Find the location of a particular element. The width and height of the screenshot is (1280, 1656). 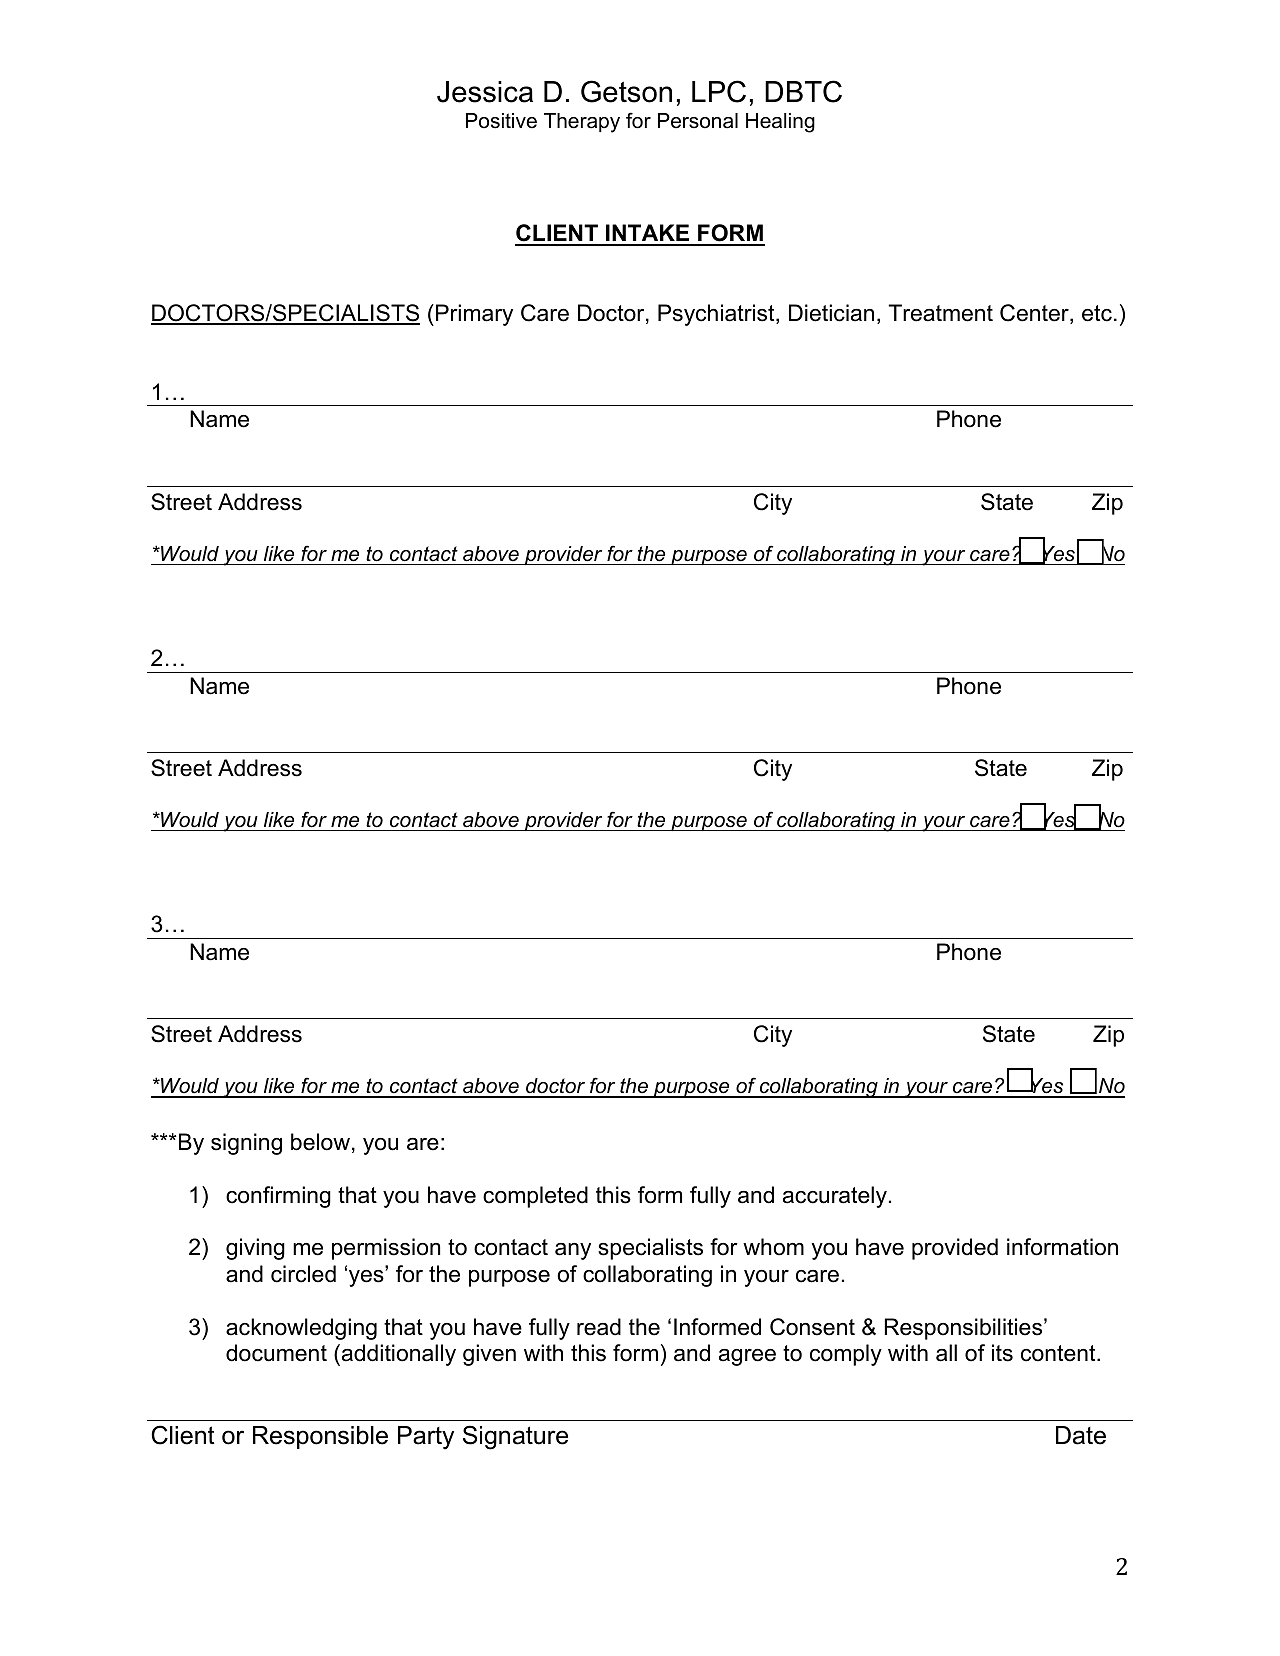

Responsible is located at coordinates (320, 1437).
